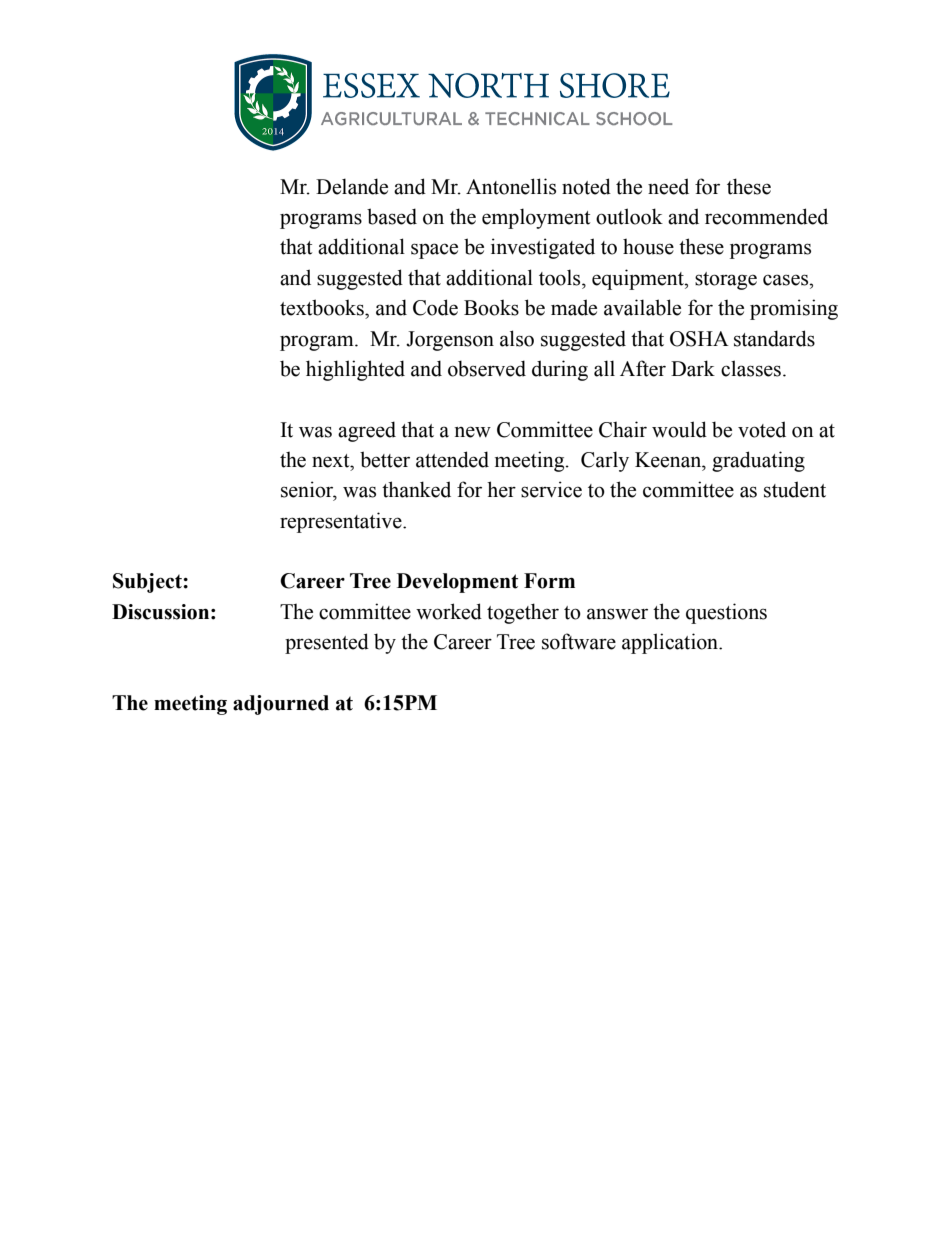 This screenshot has width=952, height=1233. What do you see at coordinates (668, 186) in the screenshot?
I see `need` at bounding box center [668, 186].
